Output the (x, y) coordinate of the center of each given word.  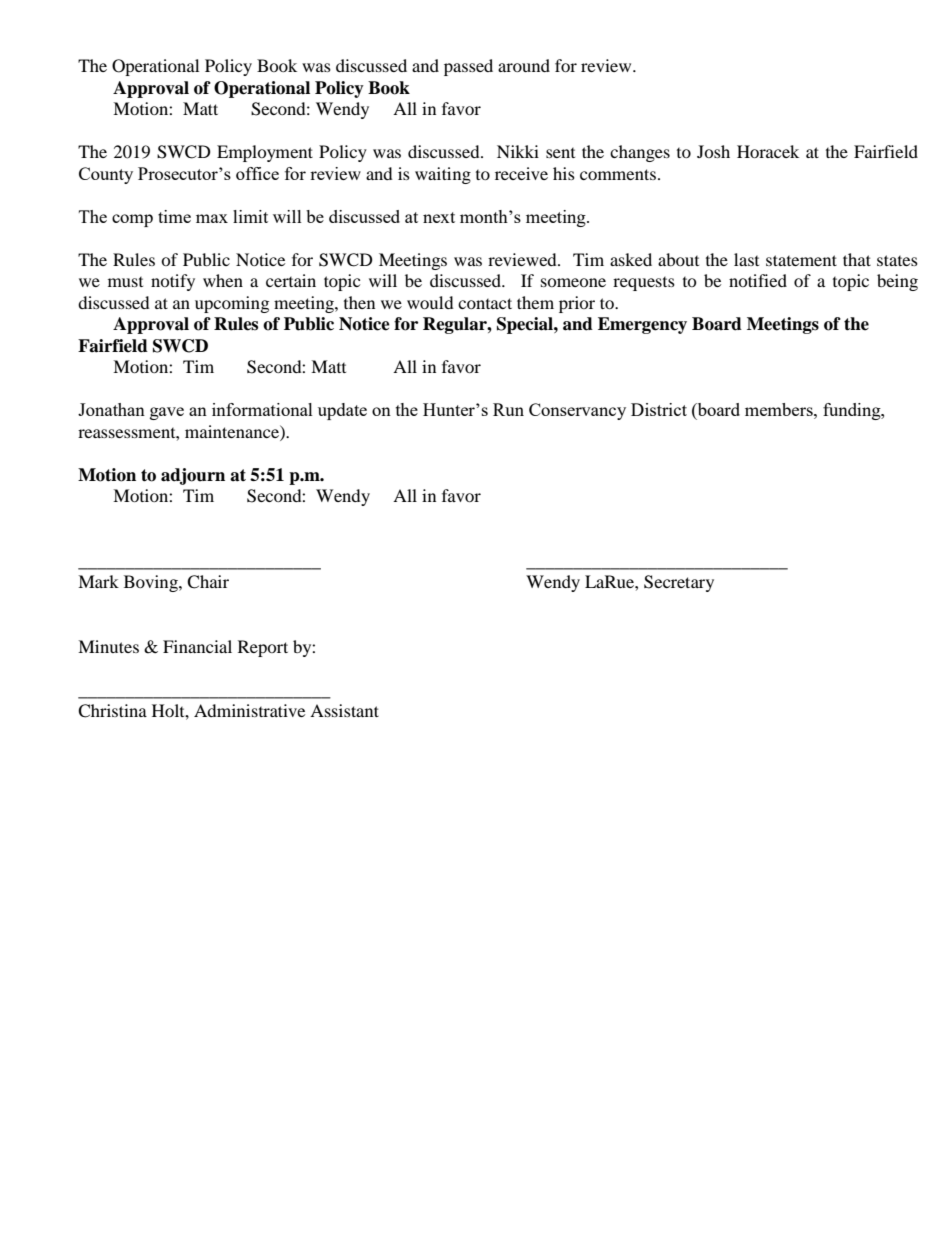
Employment (265, 153)
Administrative (249, 710)
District (659, 409)
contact (485, 303)
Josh (713, 151)
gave (167, 413)
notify (173, 282)
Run (508, 409)
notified (758, 280)
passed (468, 67)
